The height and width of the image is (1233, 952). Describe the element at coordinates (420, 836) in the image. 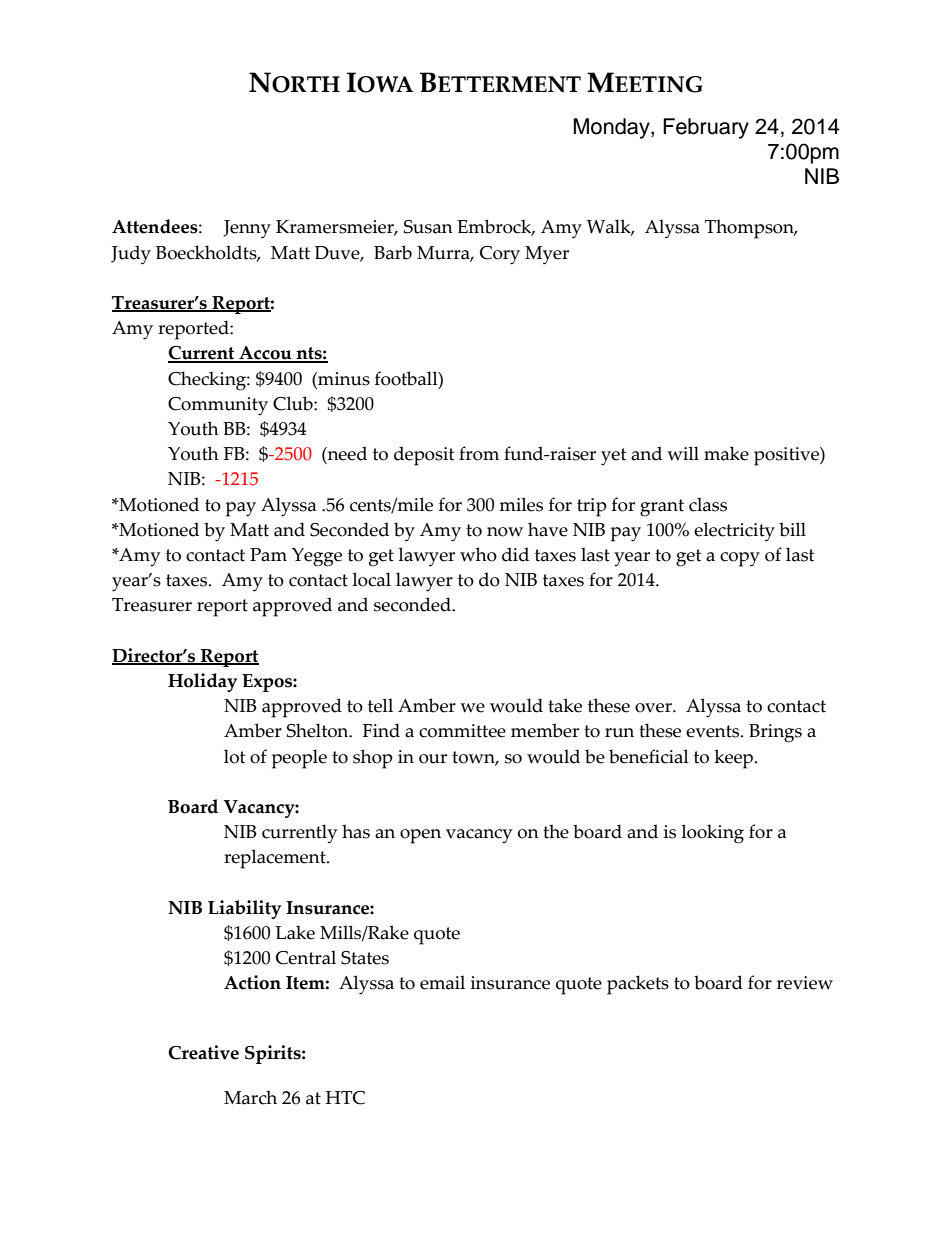

I see `open` at that location.
